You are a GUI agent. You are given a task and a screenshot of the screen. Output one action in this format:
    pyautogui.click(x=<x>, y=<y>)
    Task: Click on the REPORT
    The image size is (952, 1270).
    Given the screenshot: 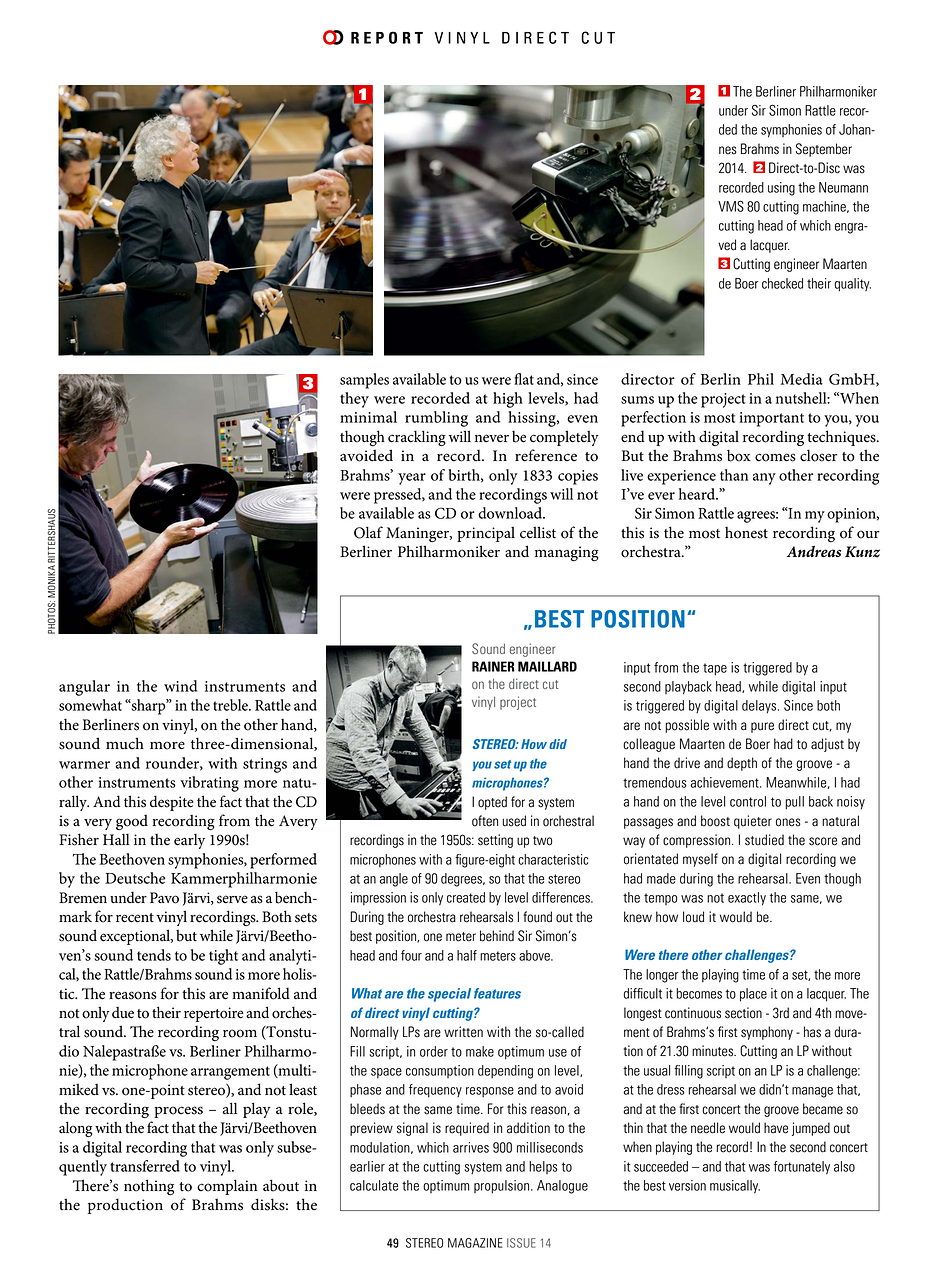 What is the action you would take?
    pyautogui.click(x=387, y=37)
